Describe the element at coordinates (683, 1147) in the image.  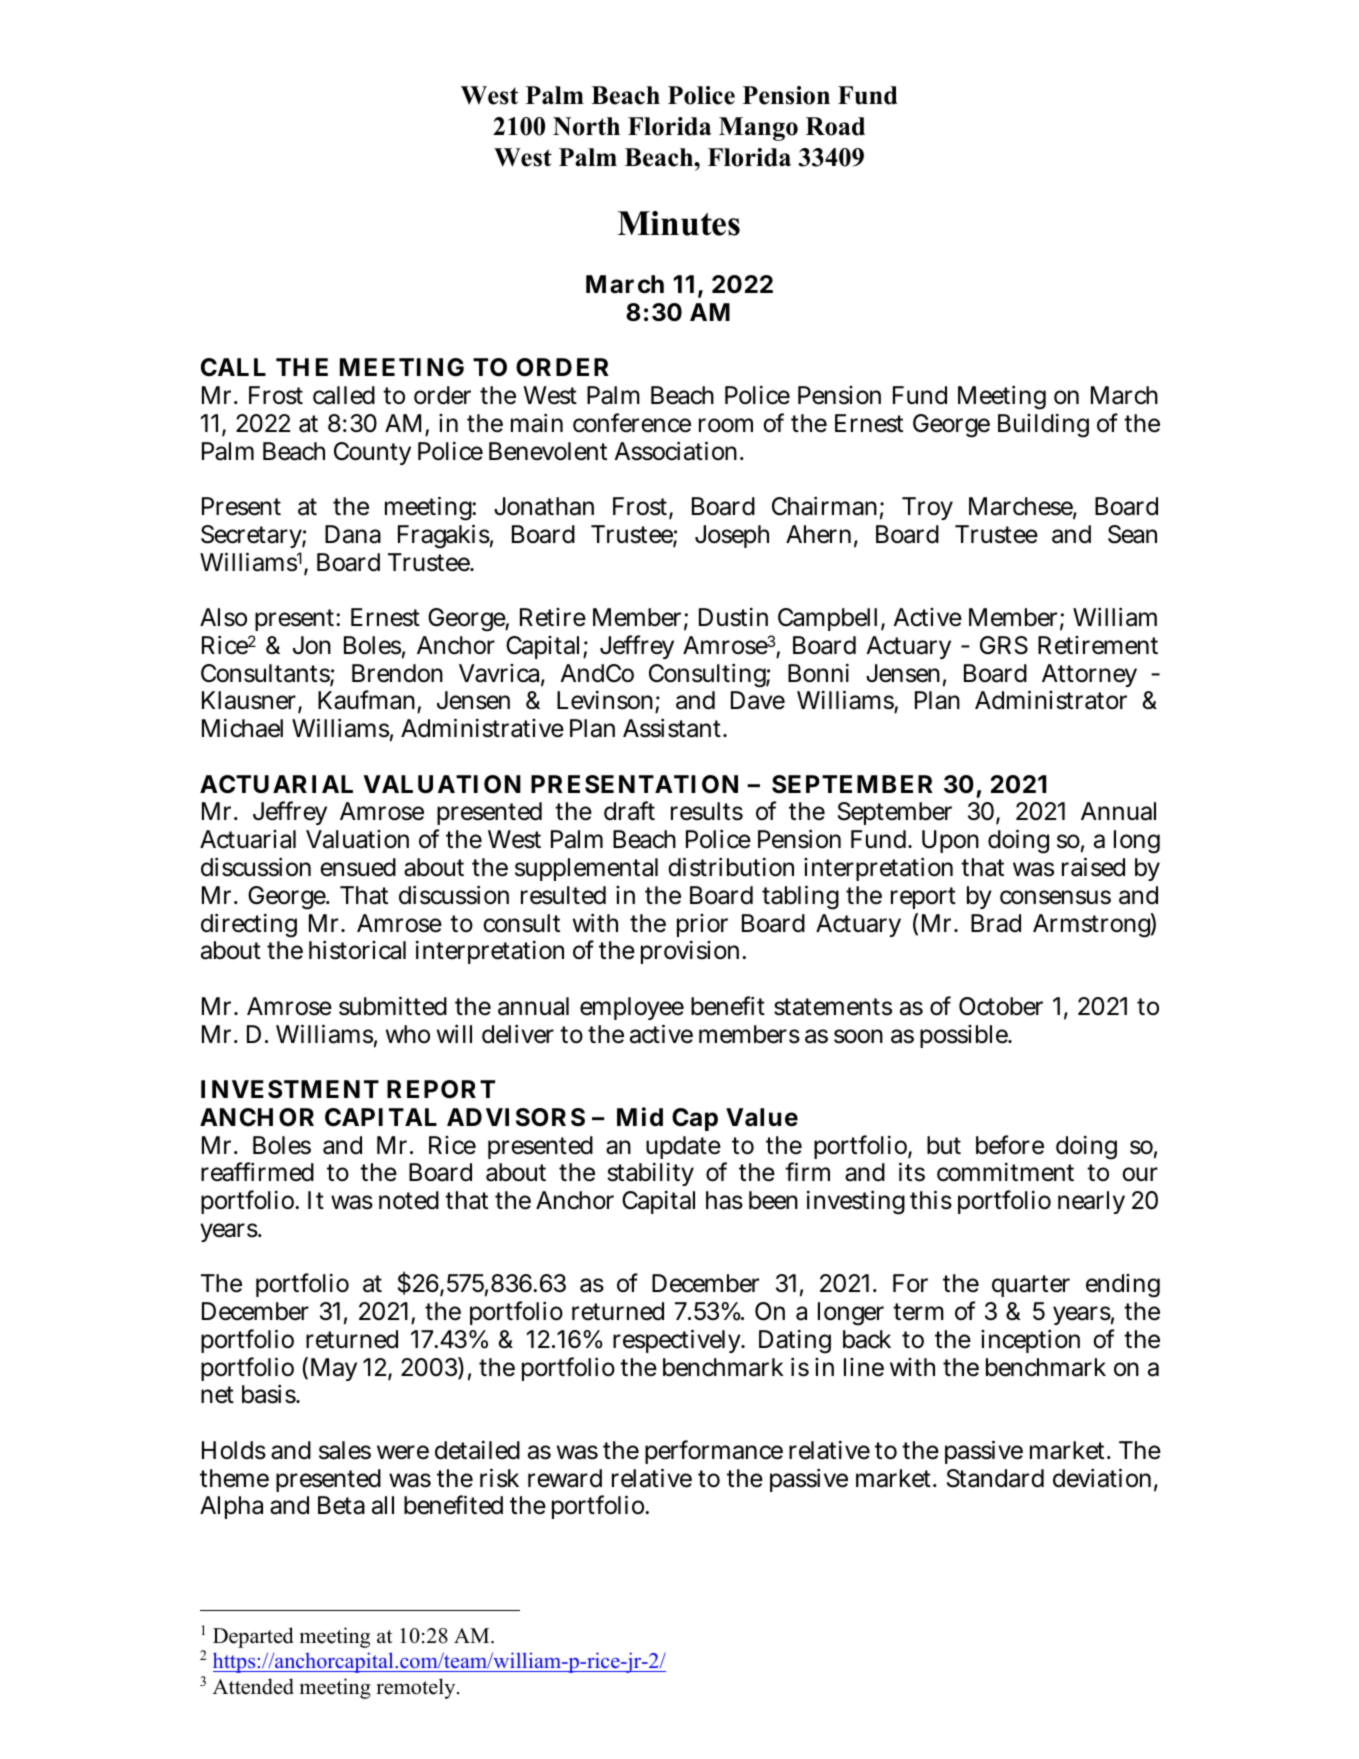
I see `update` at that location.
